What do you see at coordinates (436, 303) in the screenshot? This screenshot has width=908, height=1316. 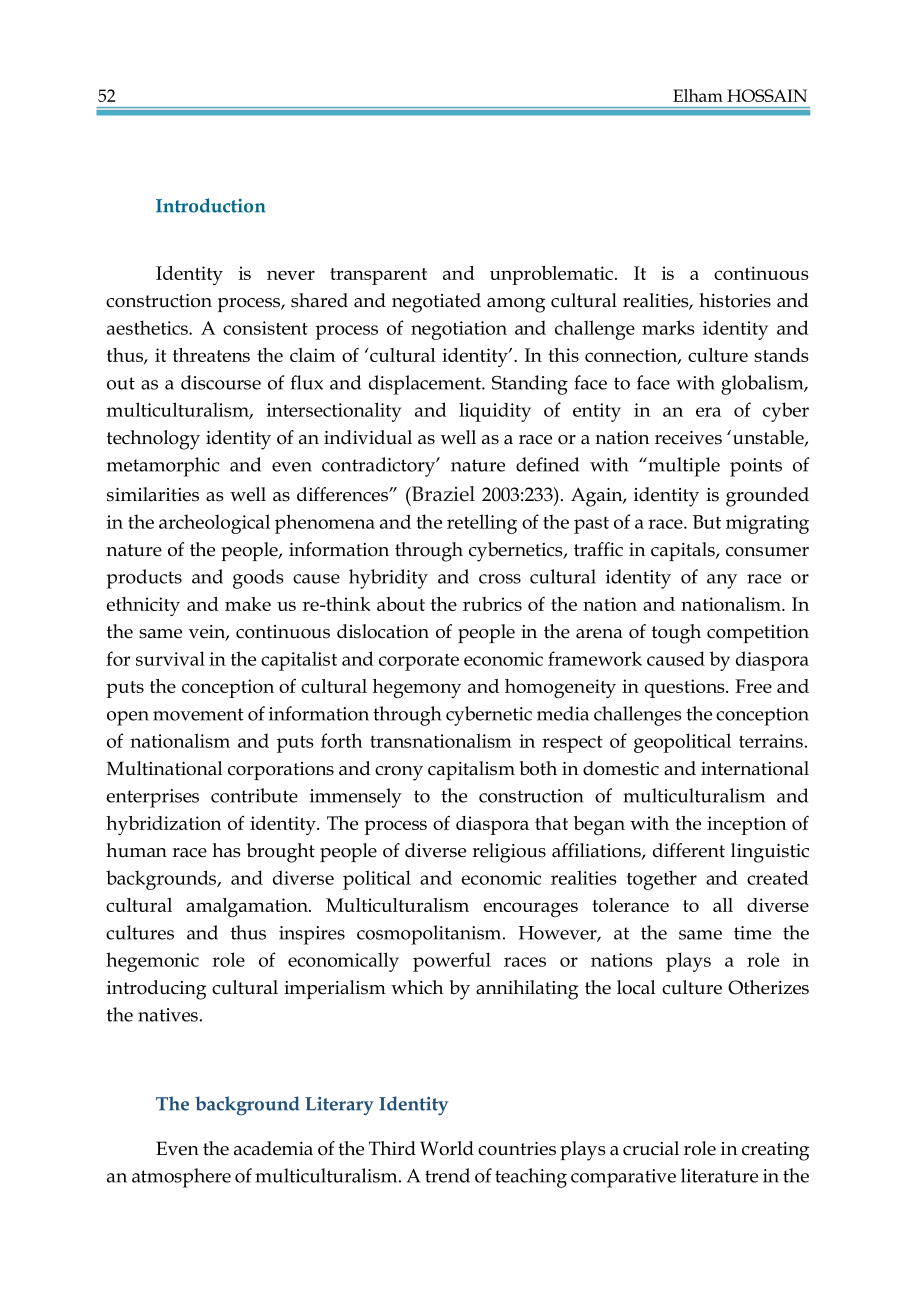 I see `negotiated` at bounding box center [436, 303].
